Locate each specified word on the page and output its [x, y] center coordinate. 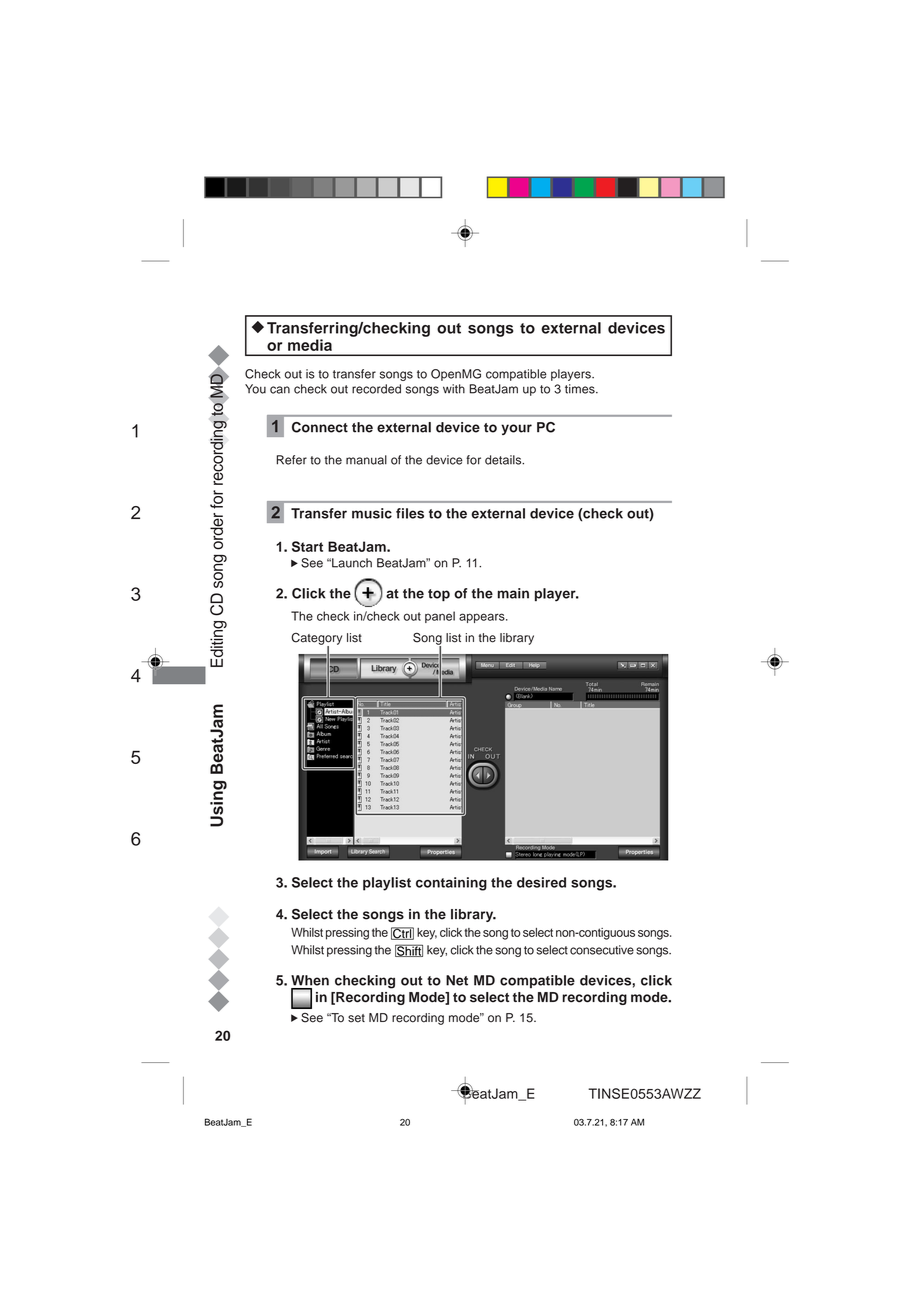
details [504, 460]
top [439, 595]
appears [483, 618]
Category [316, 640]
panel [440, 617]
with [454, 389]
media [310, 345]
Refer [292, 460]
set [356, 1018]
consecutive [602, 950]
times [581, 389]
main [513, 593]
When [310, 980]
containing [451, 884]
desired [541, 882]
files [410, 513]
